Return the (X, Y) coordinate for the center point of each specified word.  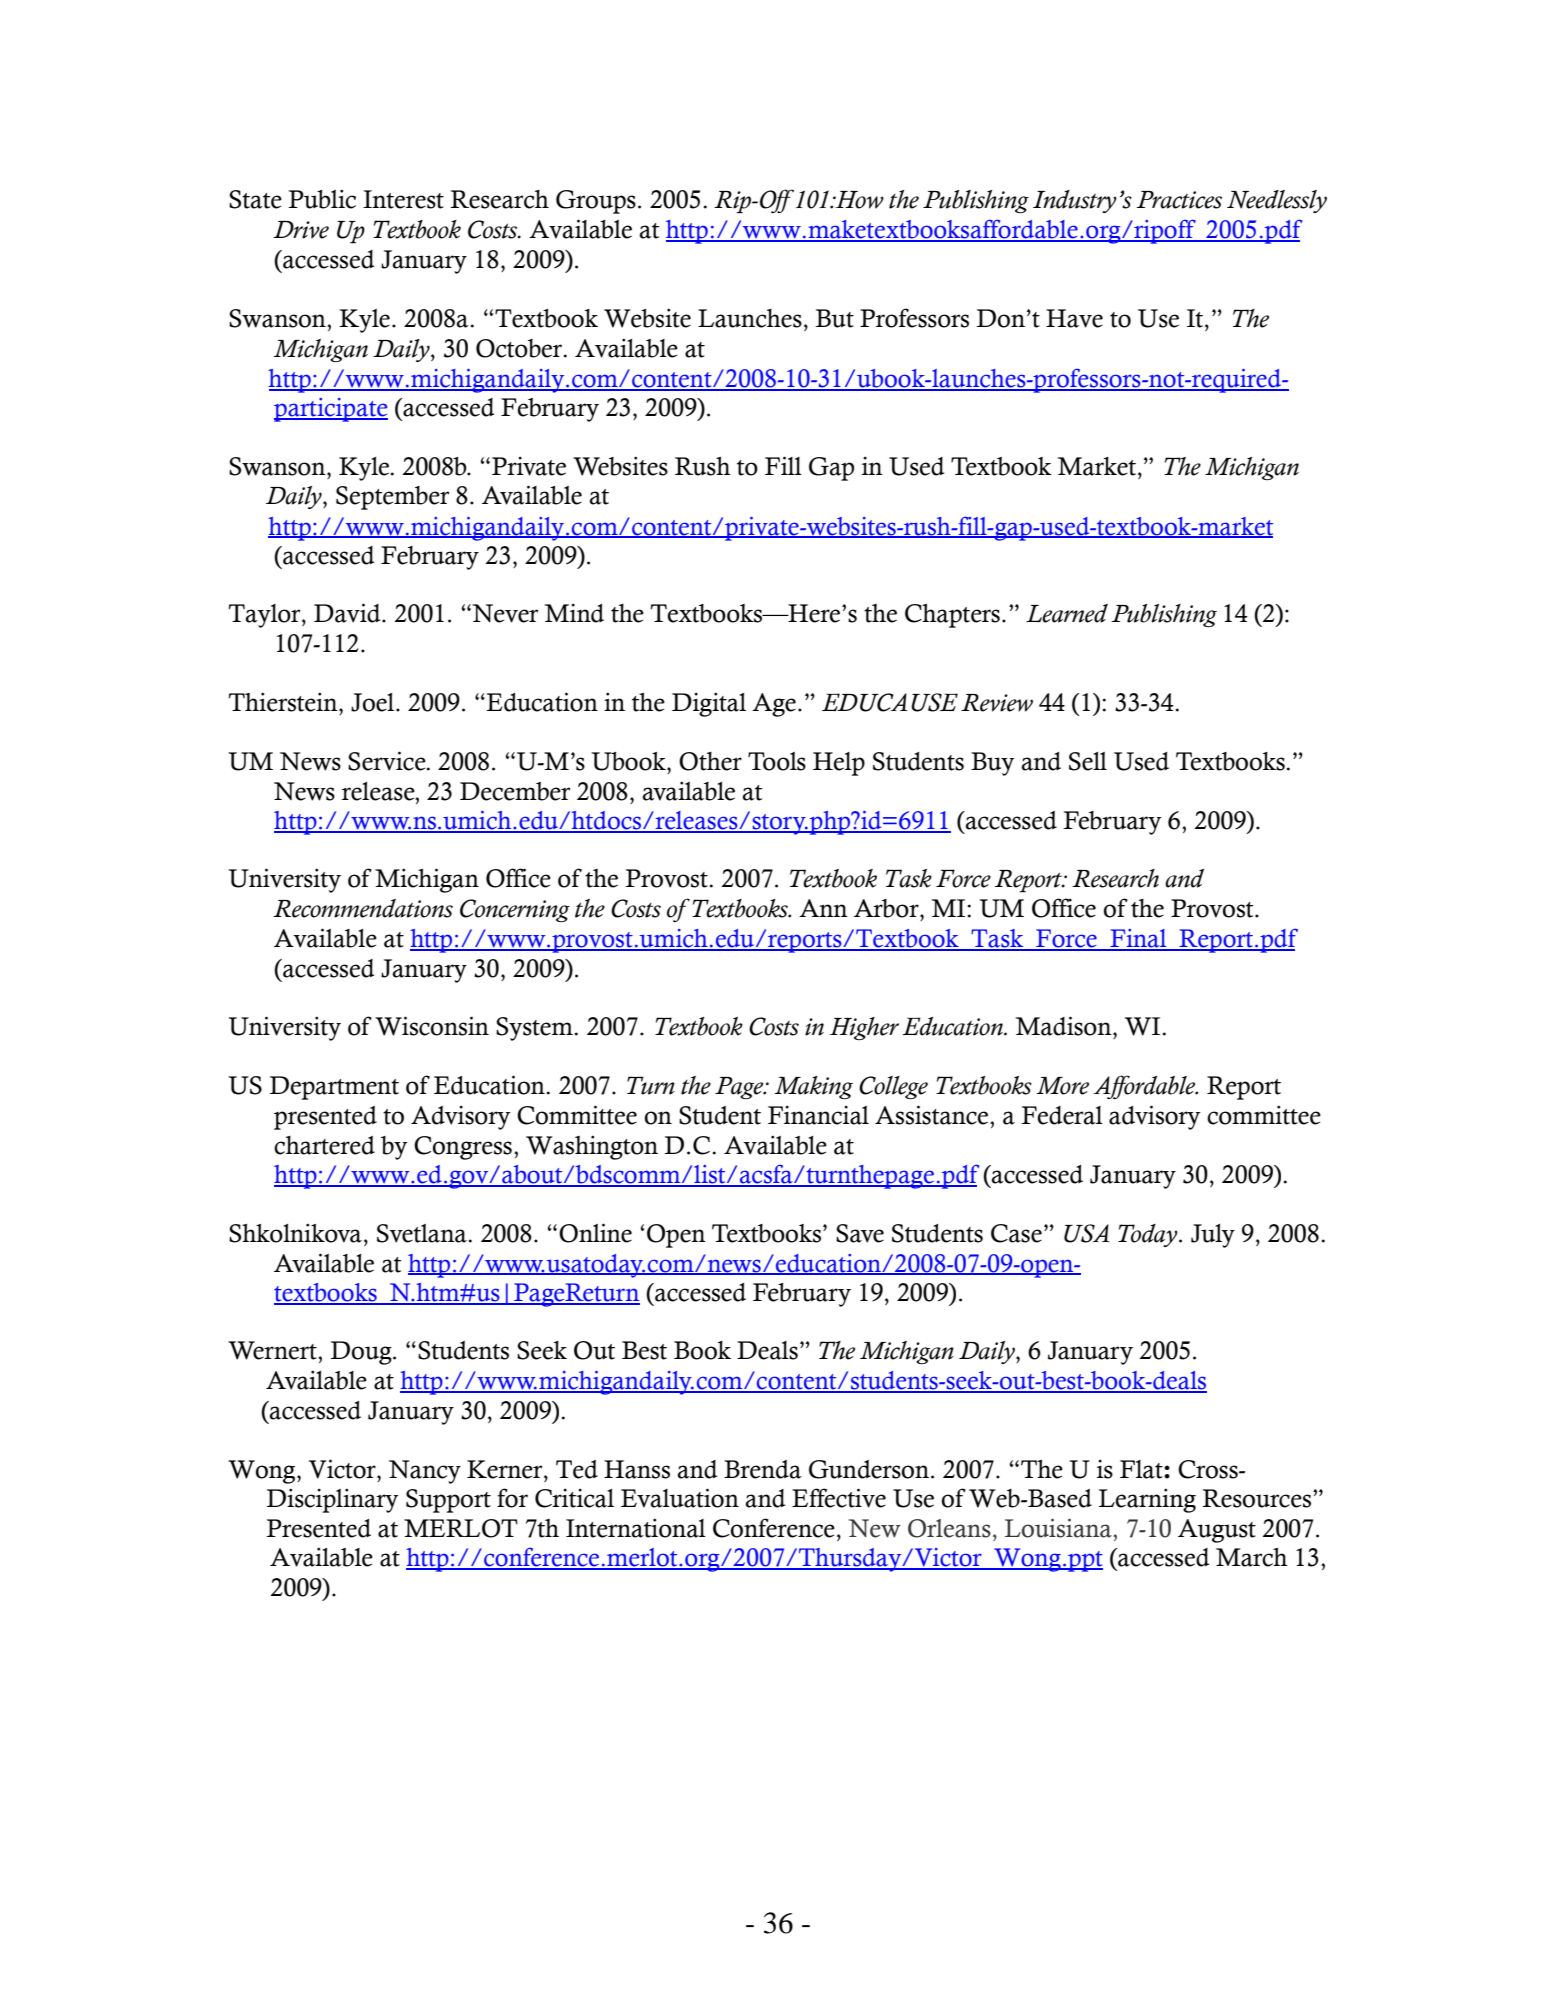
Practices (1179, 200)
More (1062, 1086)
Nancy (425, 1472)
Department (334, 1088)
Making (813, 1087)
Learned (1067, 613)
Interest (403, 199)
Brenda (763, 1469)
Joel (374, 702)
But (835, 318)
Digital (709, 704)
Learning (1147, 1500)
